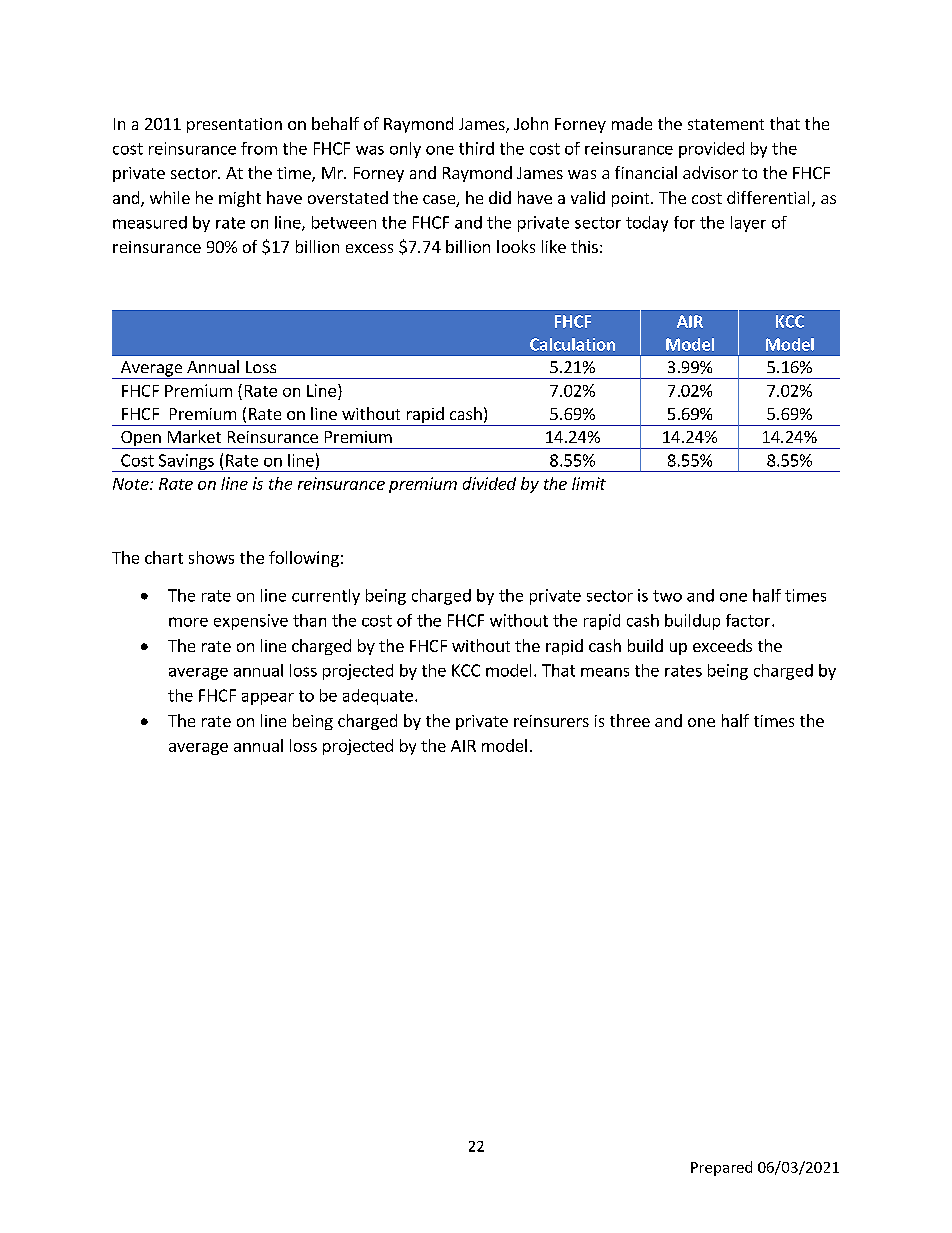 The image size is (952, 1233). Describe the element at coordinates (711, 150) in the document. I see `provided` at that location.
